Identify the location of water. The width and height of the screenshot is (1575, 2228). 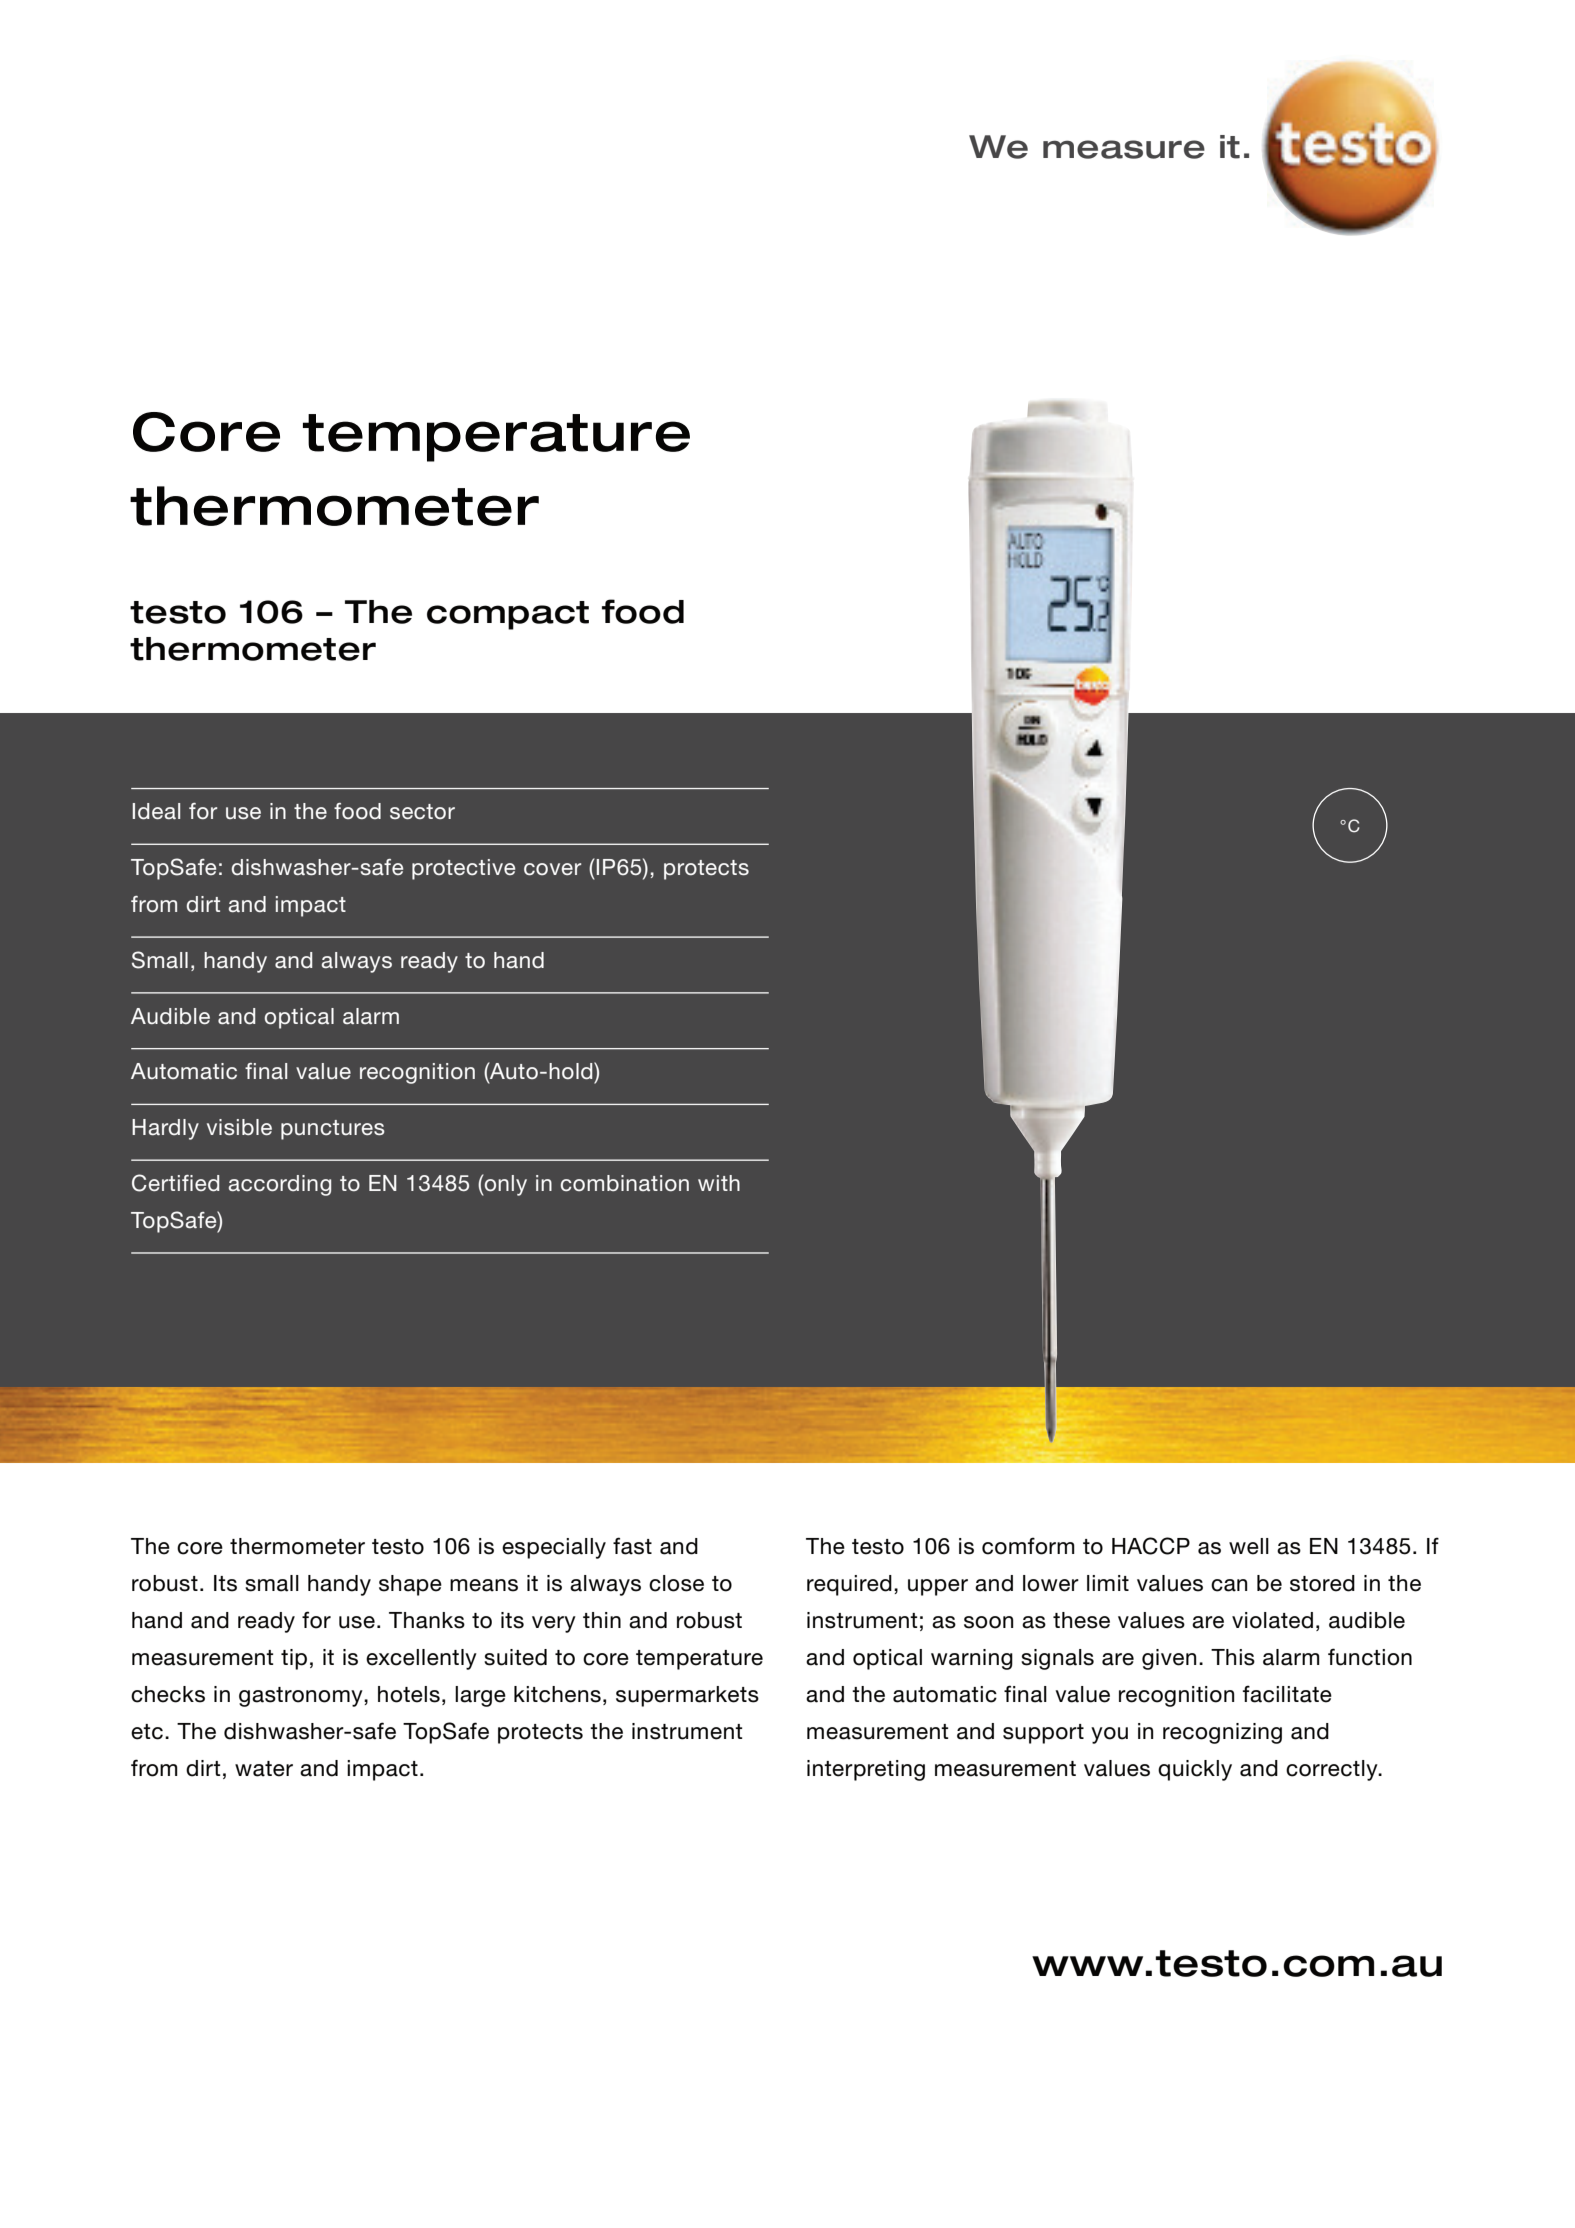
(264, 1769).
